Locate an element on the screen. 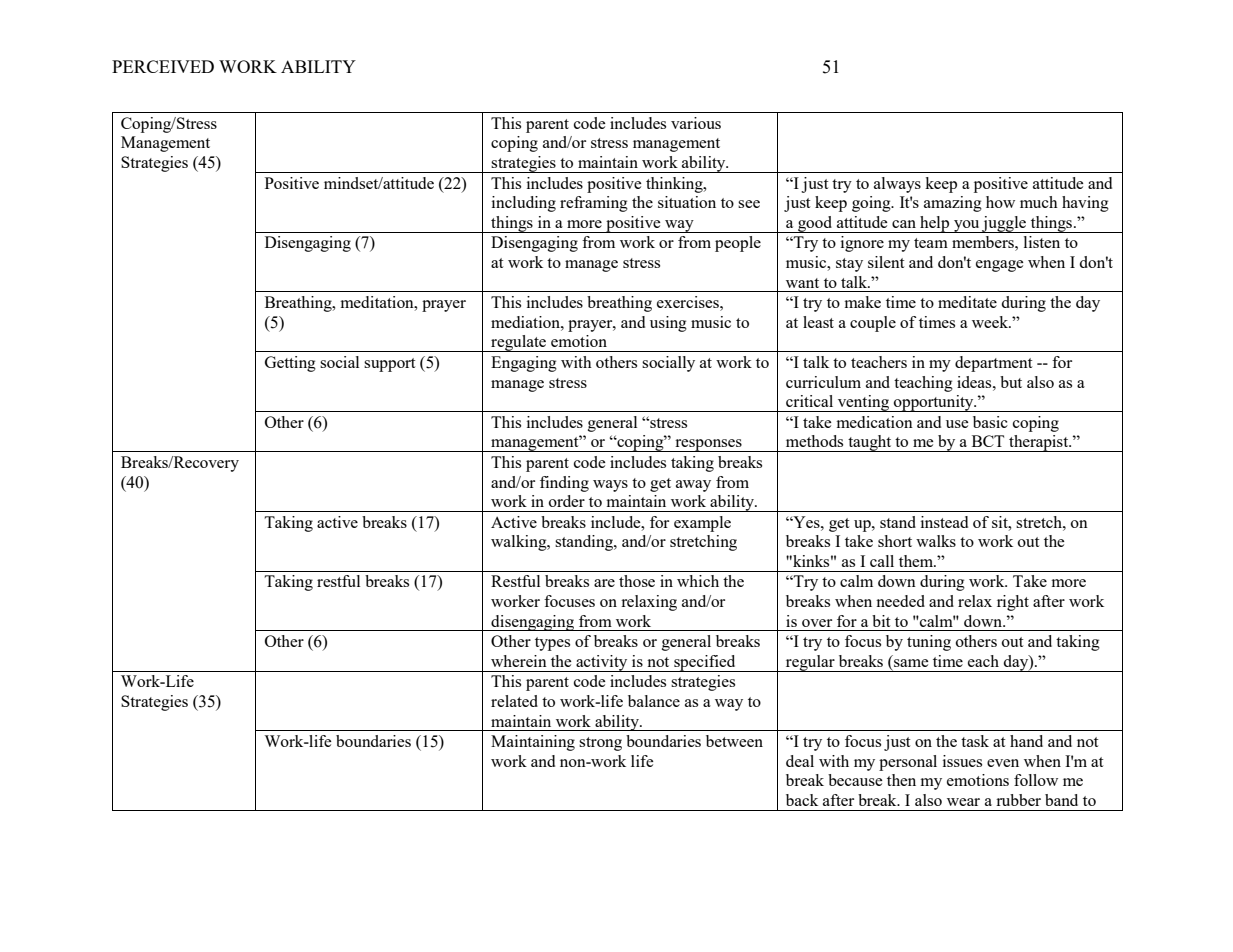  strong is located at coordinates (600, 744).
